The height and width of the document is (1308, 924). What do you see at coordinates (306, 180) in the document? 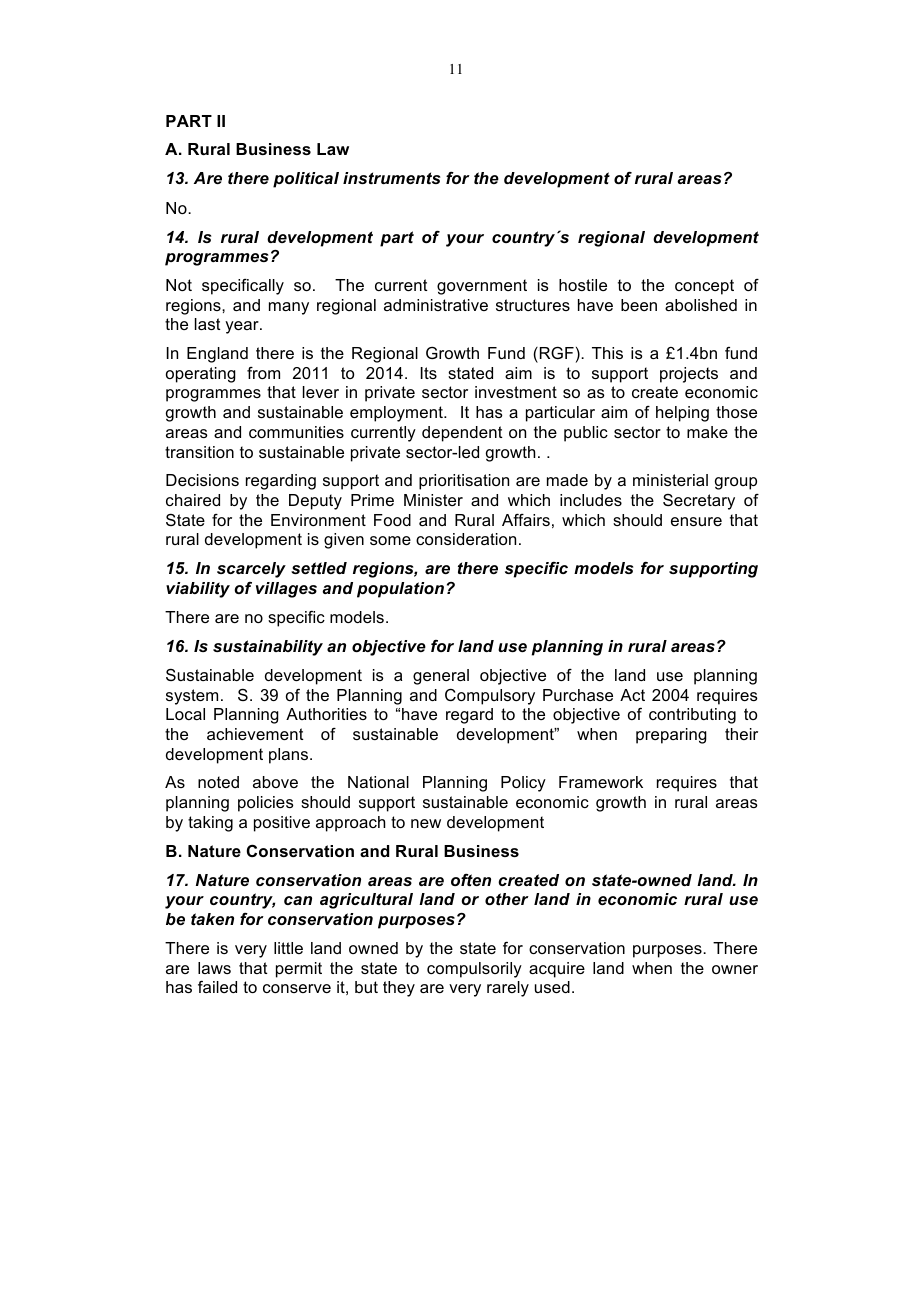
I see `political` at bounding box center [306, 180].
